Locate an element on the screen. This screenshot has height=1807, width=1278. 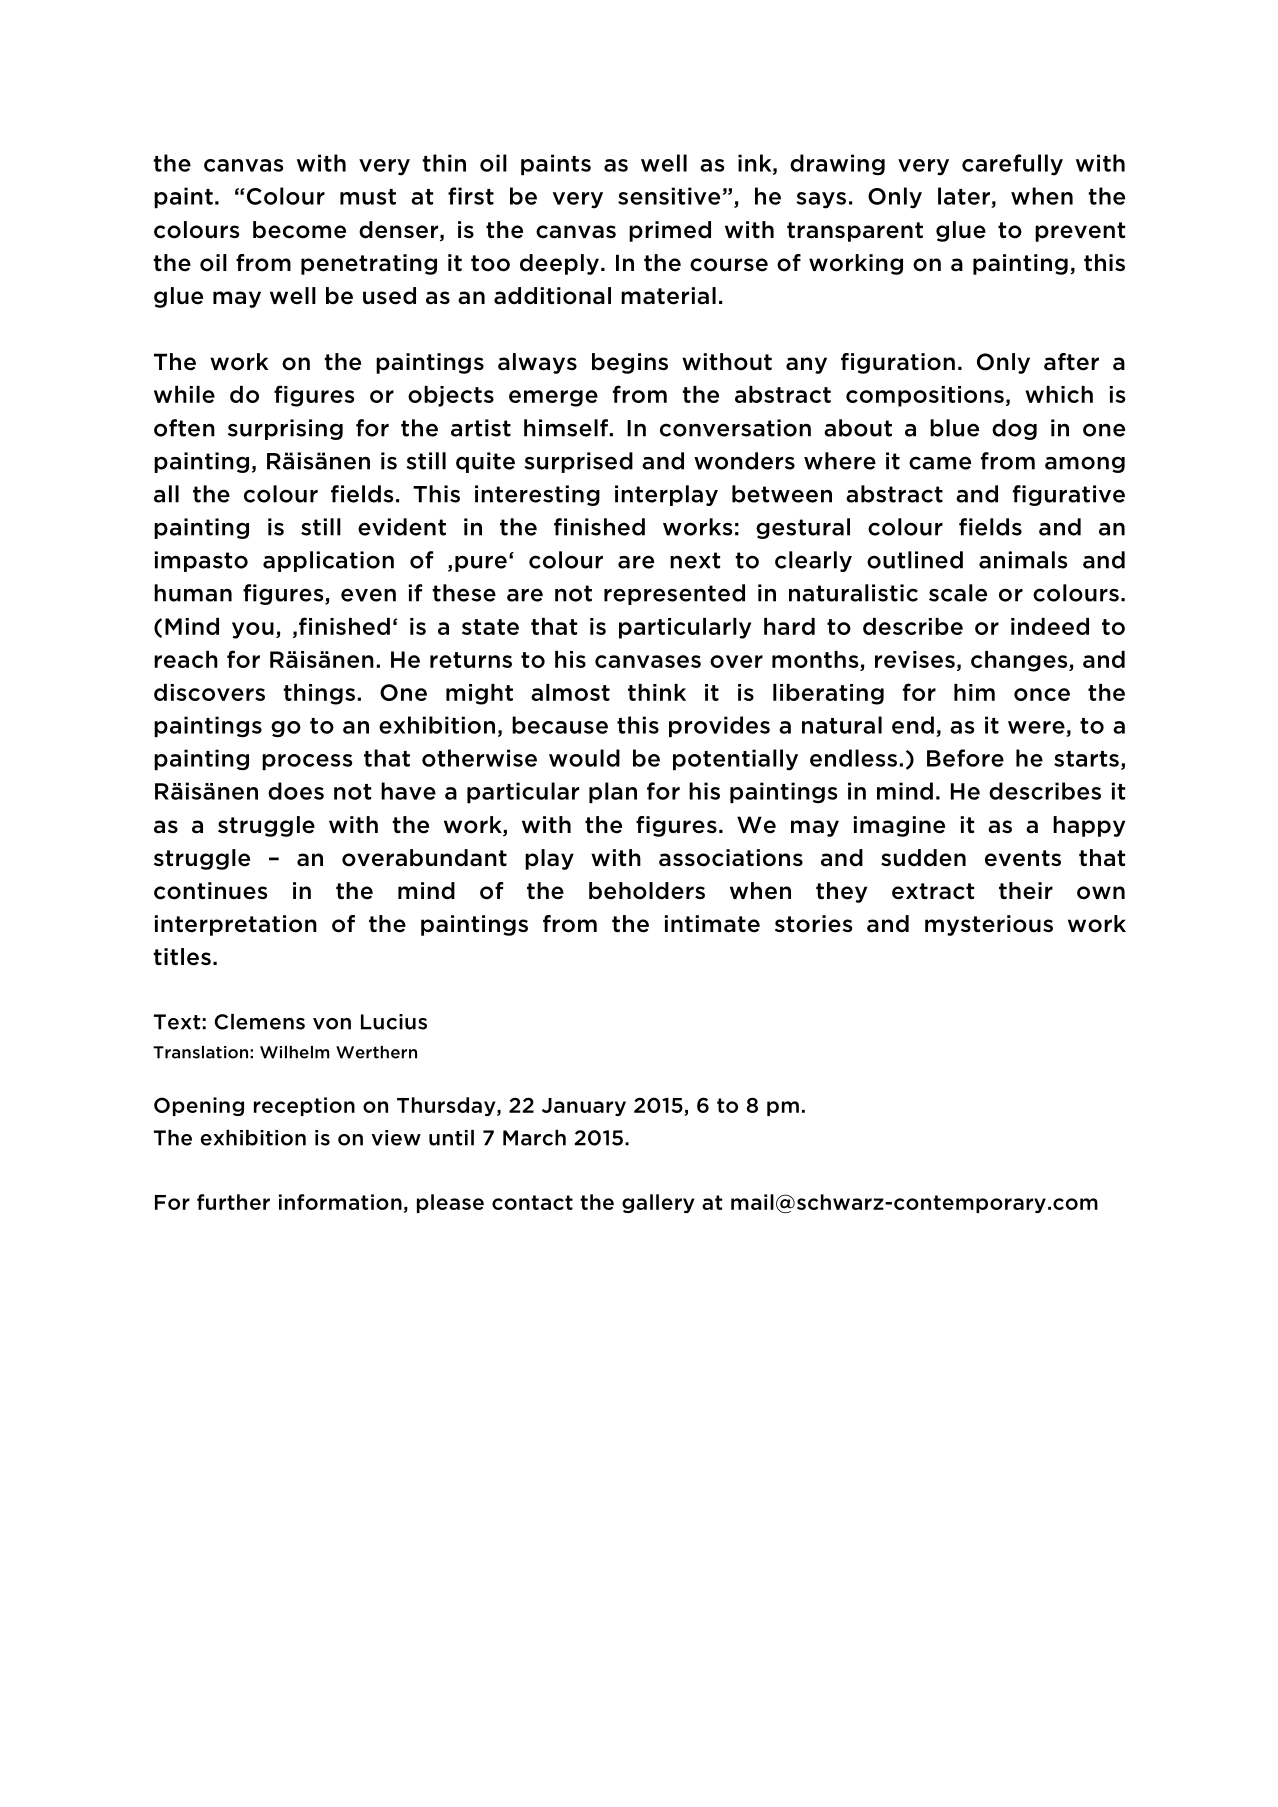
application is located at coordinates (328, 561).
